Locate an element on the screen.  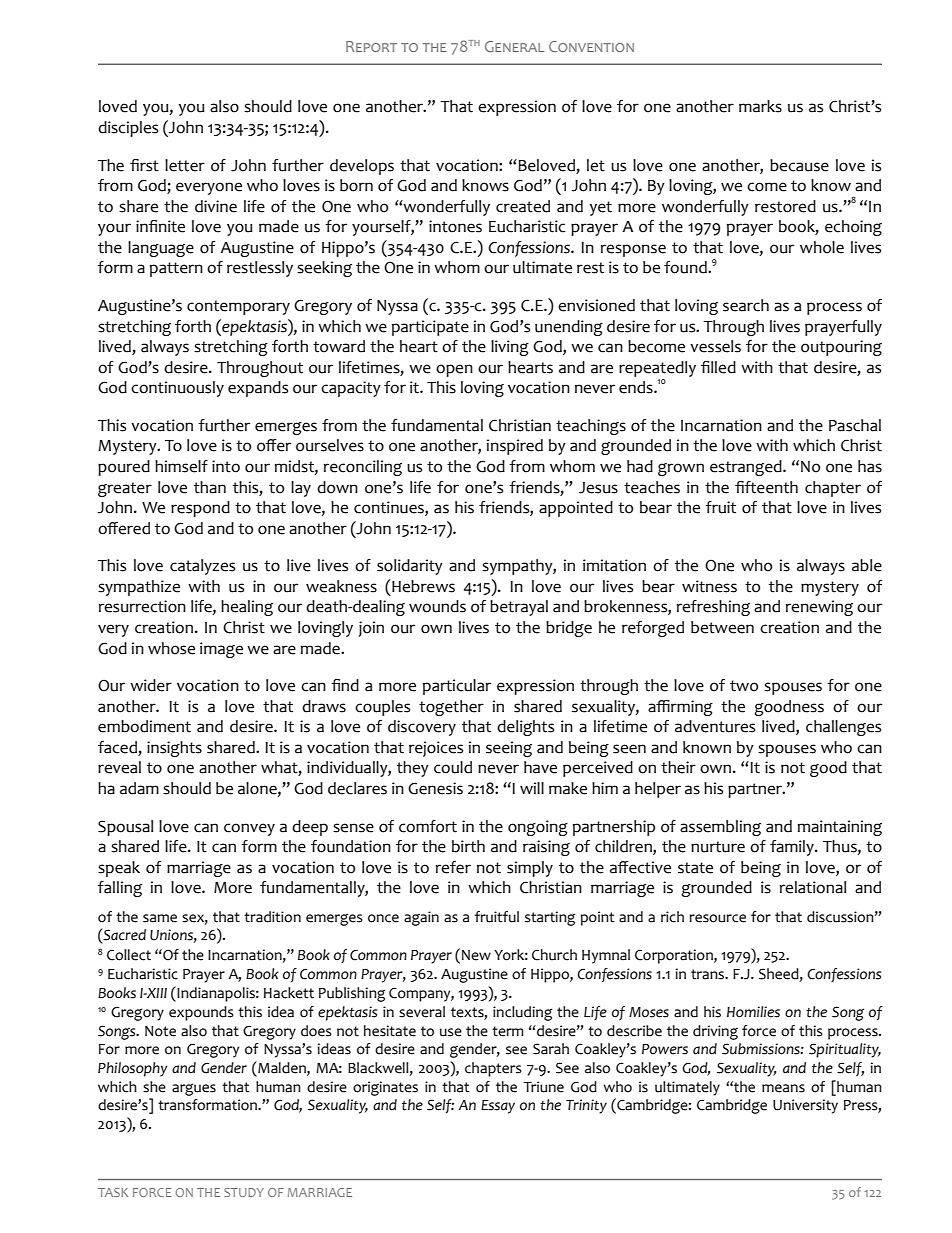
University is located at coordinates (805, 1106).
